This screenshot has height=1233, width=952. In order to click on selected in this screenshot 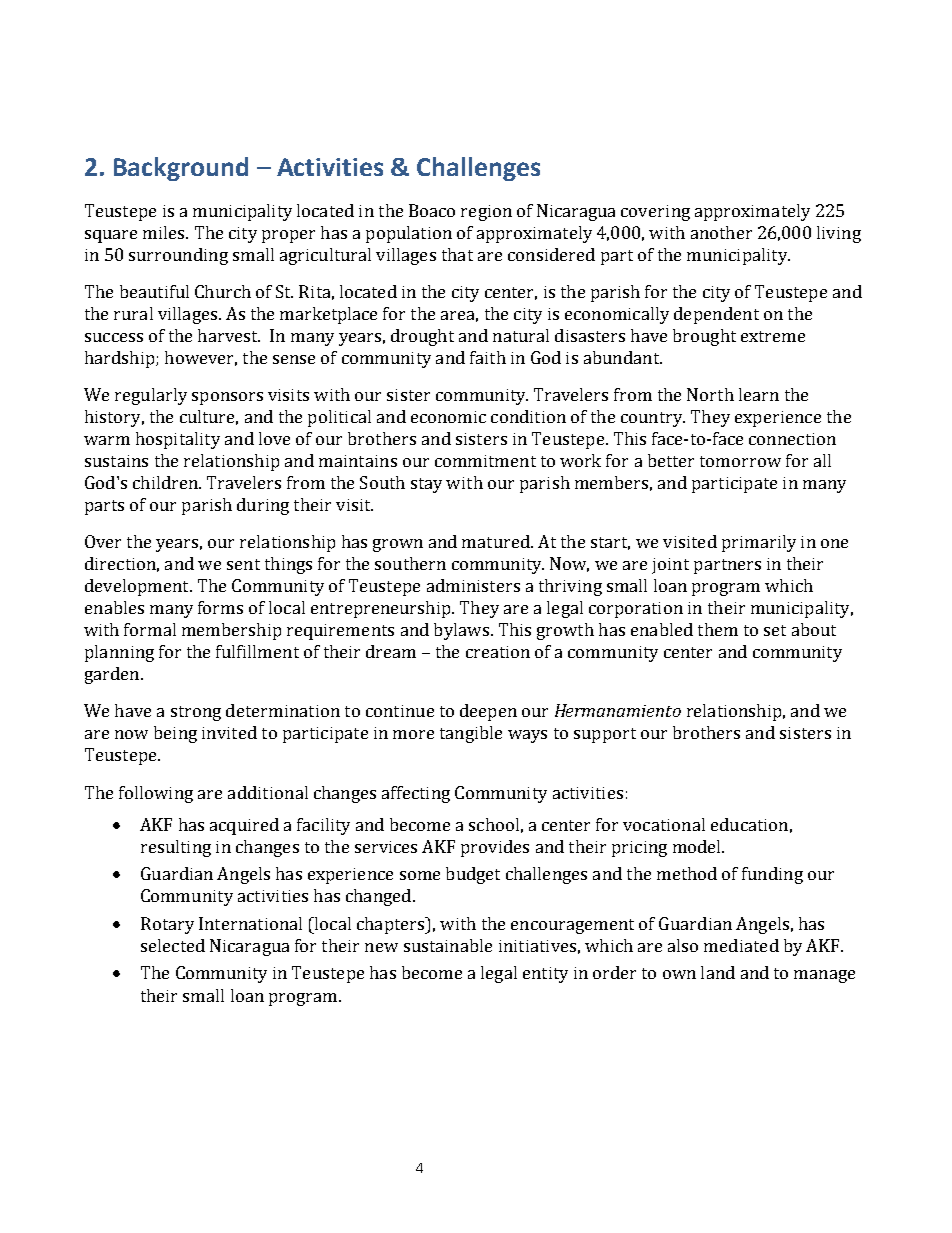, I will do `click(173, 945)`.
